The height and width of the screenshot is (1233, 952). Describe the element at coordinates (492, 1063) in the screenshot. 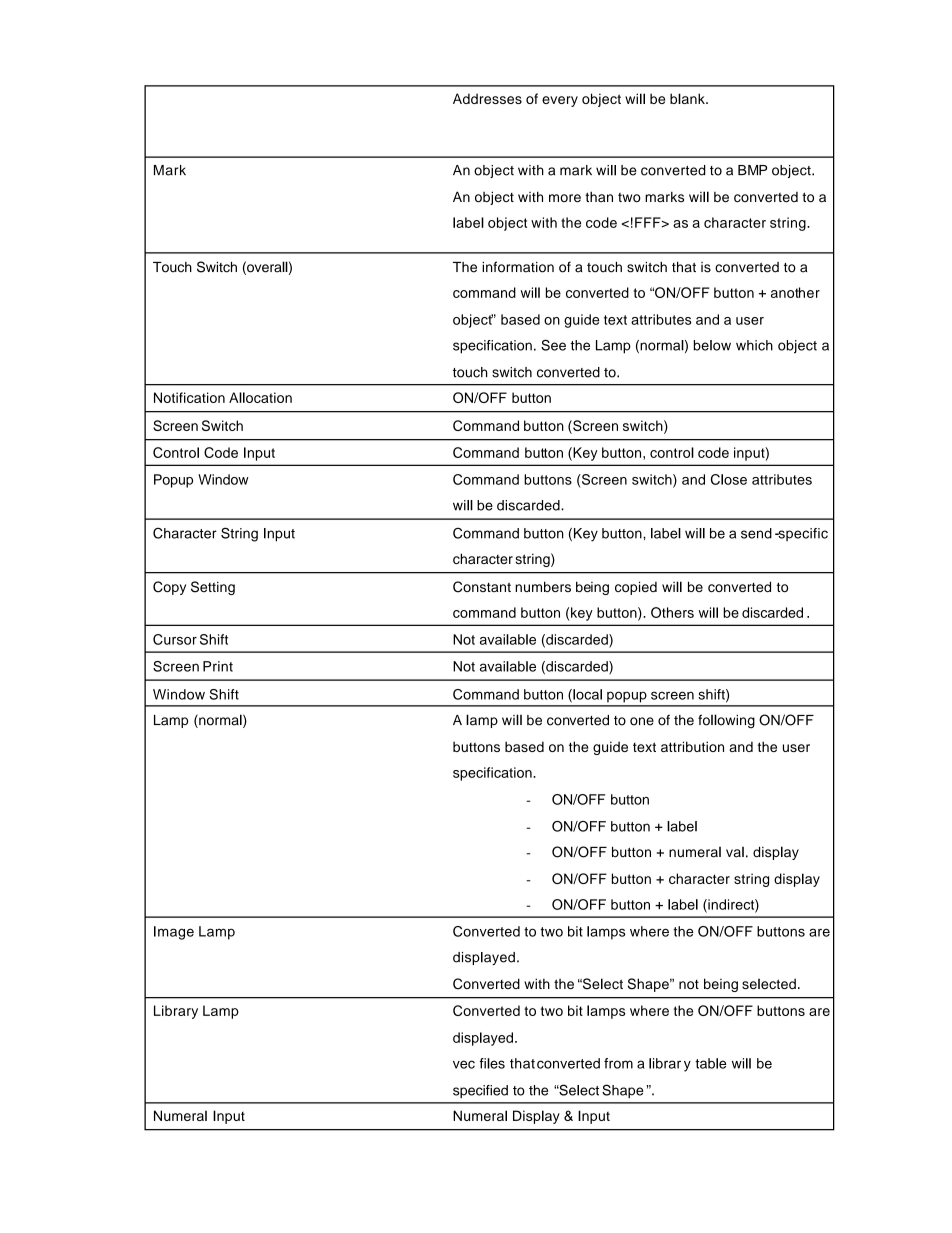

I see `files` at that location.
